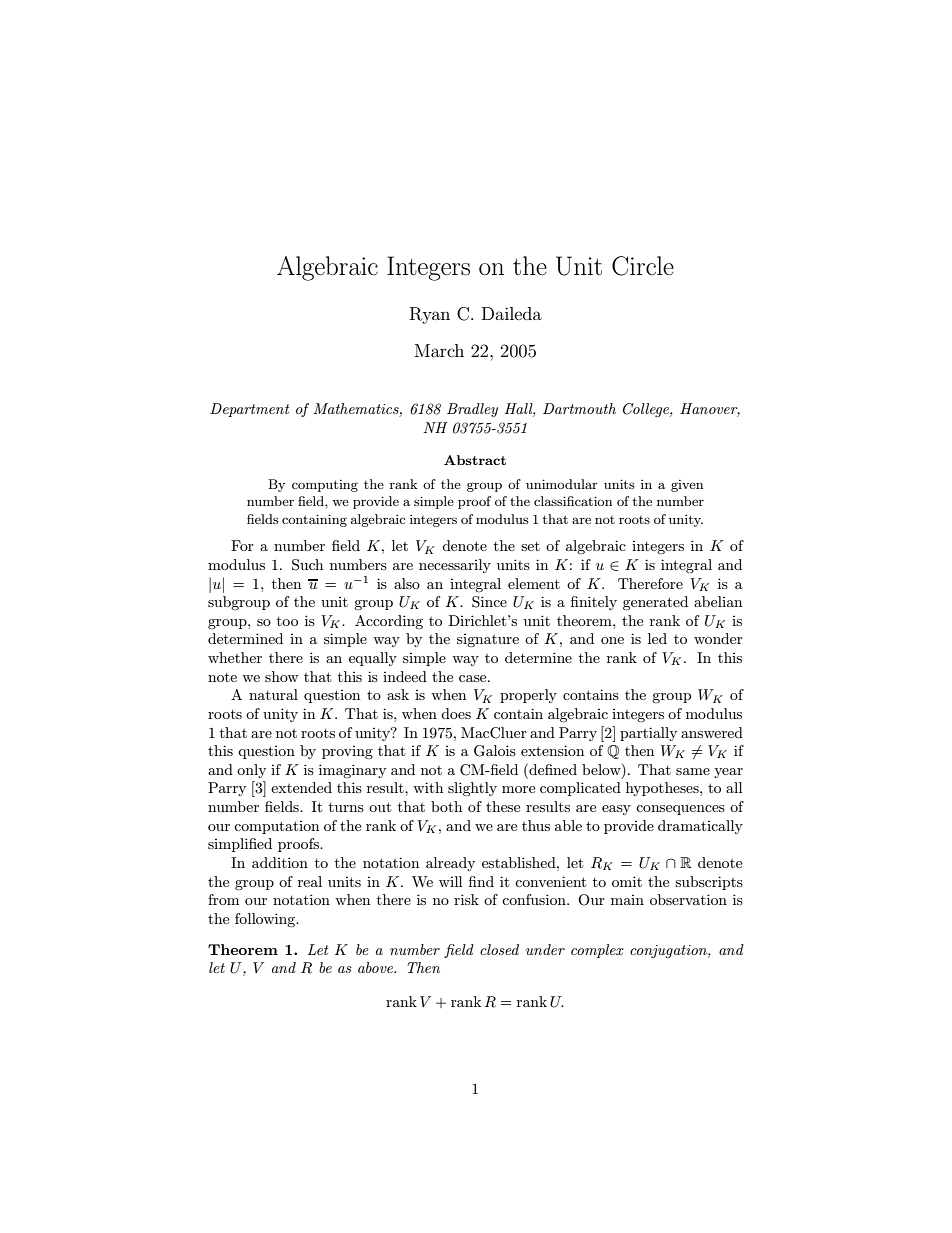 Image resolution: width=952 pixels, height=1233 pixels. Describe the element at coordinates (643, 266) in the screenshot. I see `Circle` at that location.
